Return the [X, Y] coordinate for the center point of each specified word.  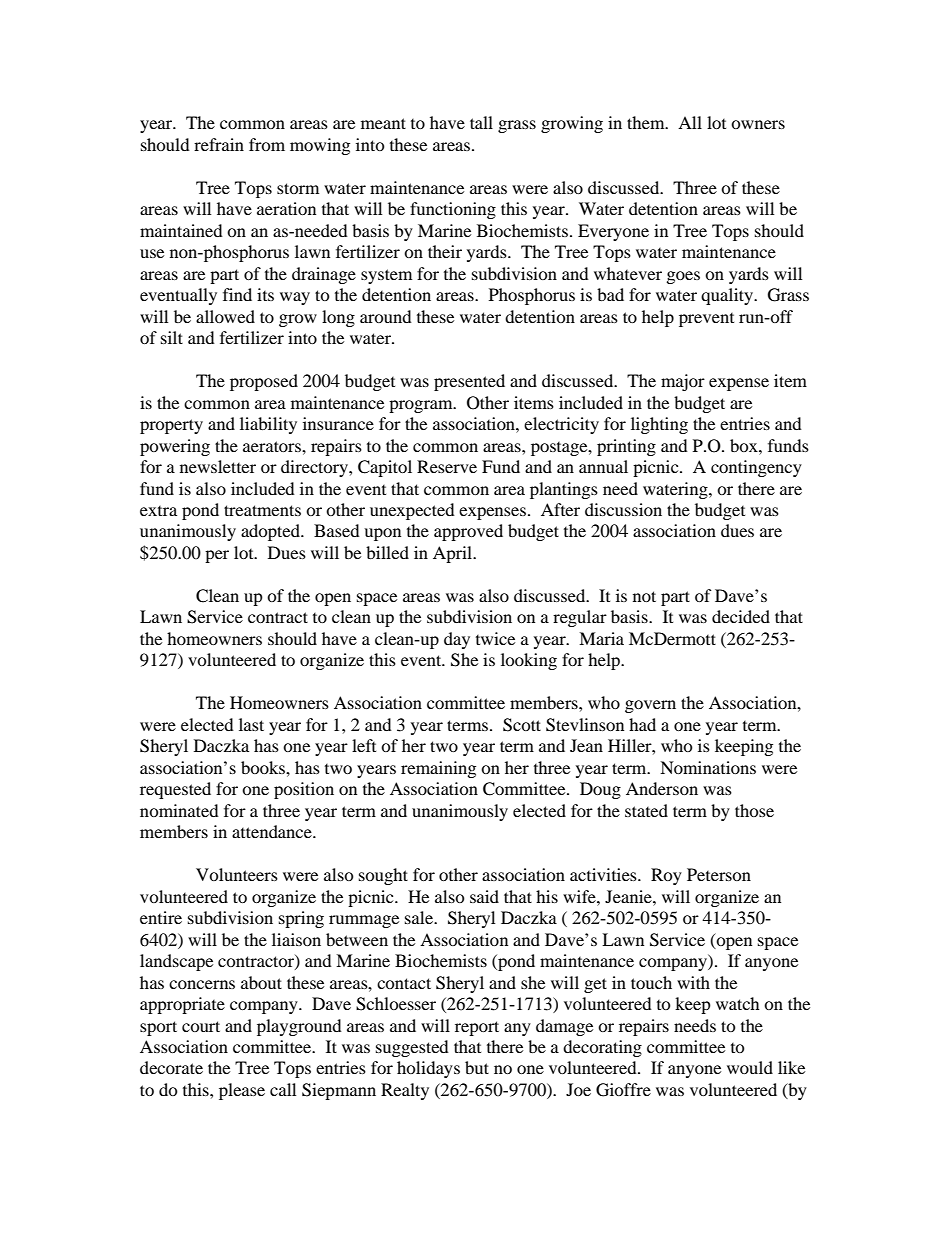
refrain [219, 144]
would [750, 1067]
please [242, 1091]
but [477, 1067]
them [647, 122]
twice [495, 638]
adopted [271, 532]
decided [741, 616]
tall [481, 122]
